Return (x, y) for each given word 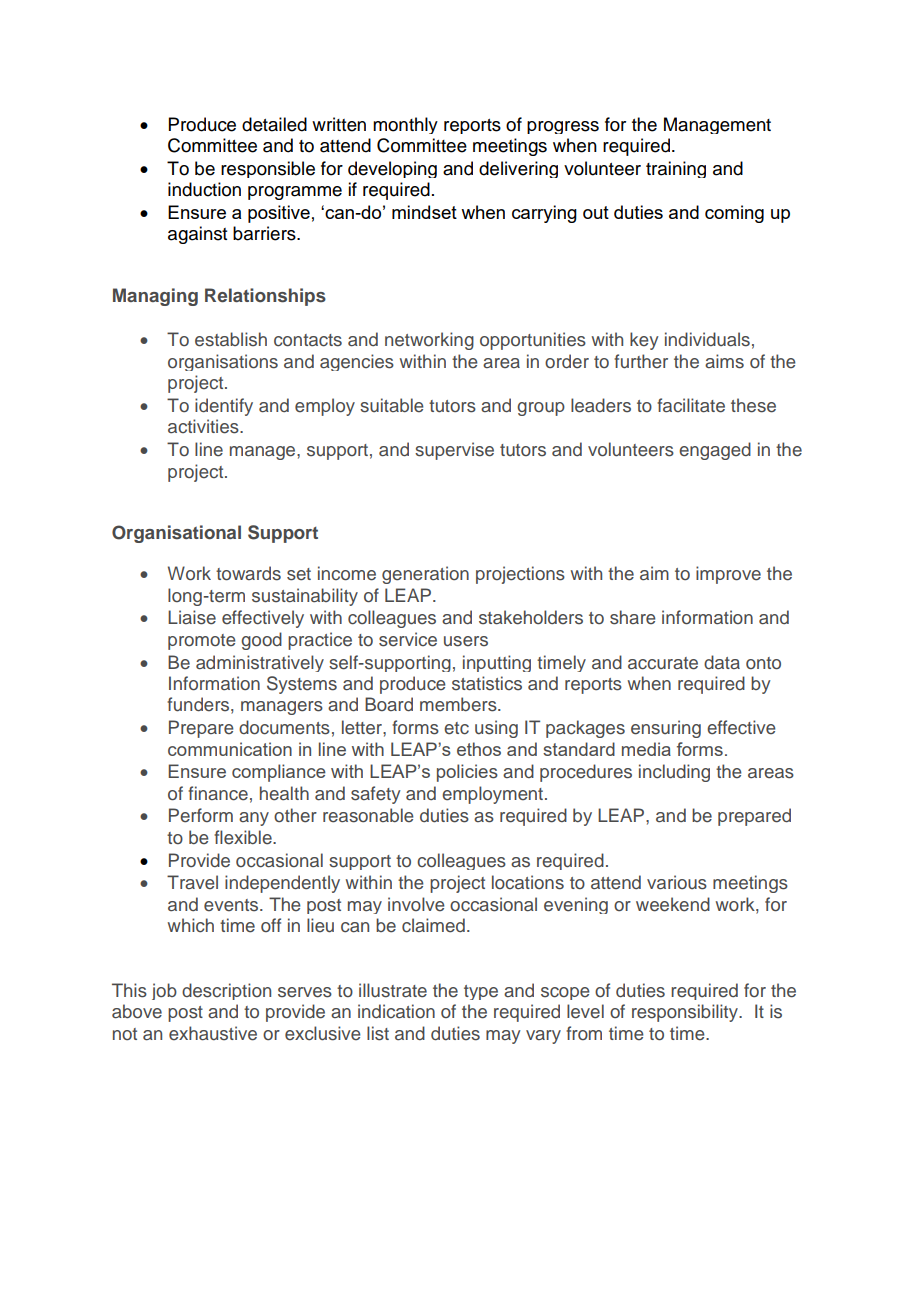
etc (456, 728)
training (676, 169)
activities (204, 426)
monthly (405, 125)
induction (204, 189)
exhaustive (213, 1033)
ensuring (666, 729)
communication (230, 749)
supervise (454, 451)
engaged (715, 451)
